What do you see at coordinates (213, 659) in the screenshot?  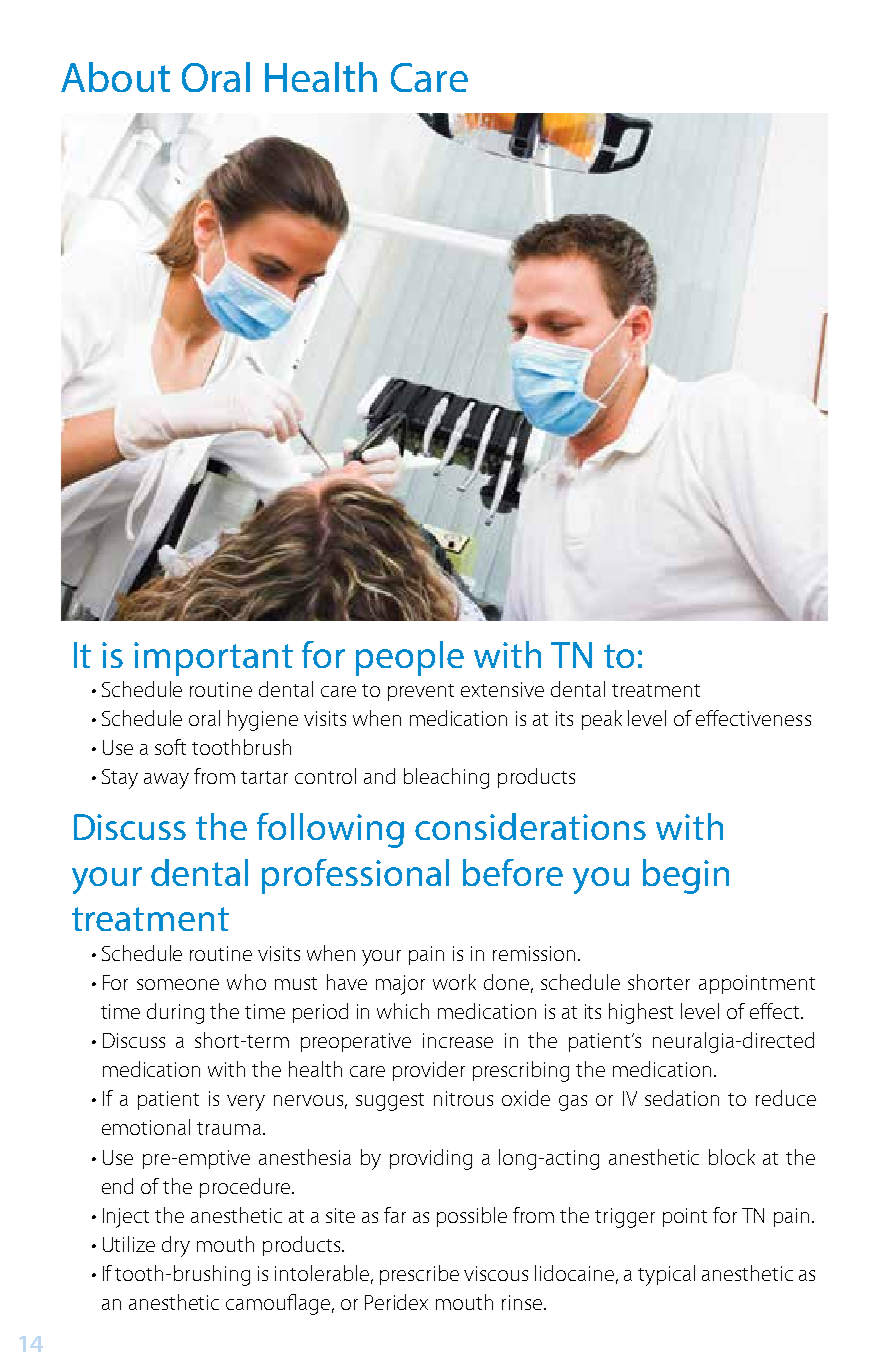 I see `important` at bounding box center [213, 659].
